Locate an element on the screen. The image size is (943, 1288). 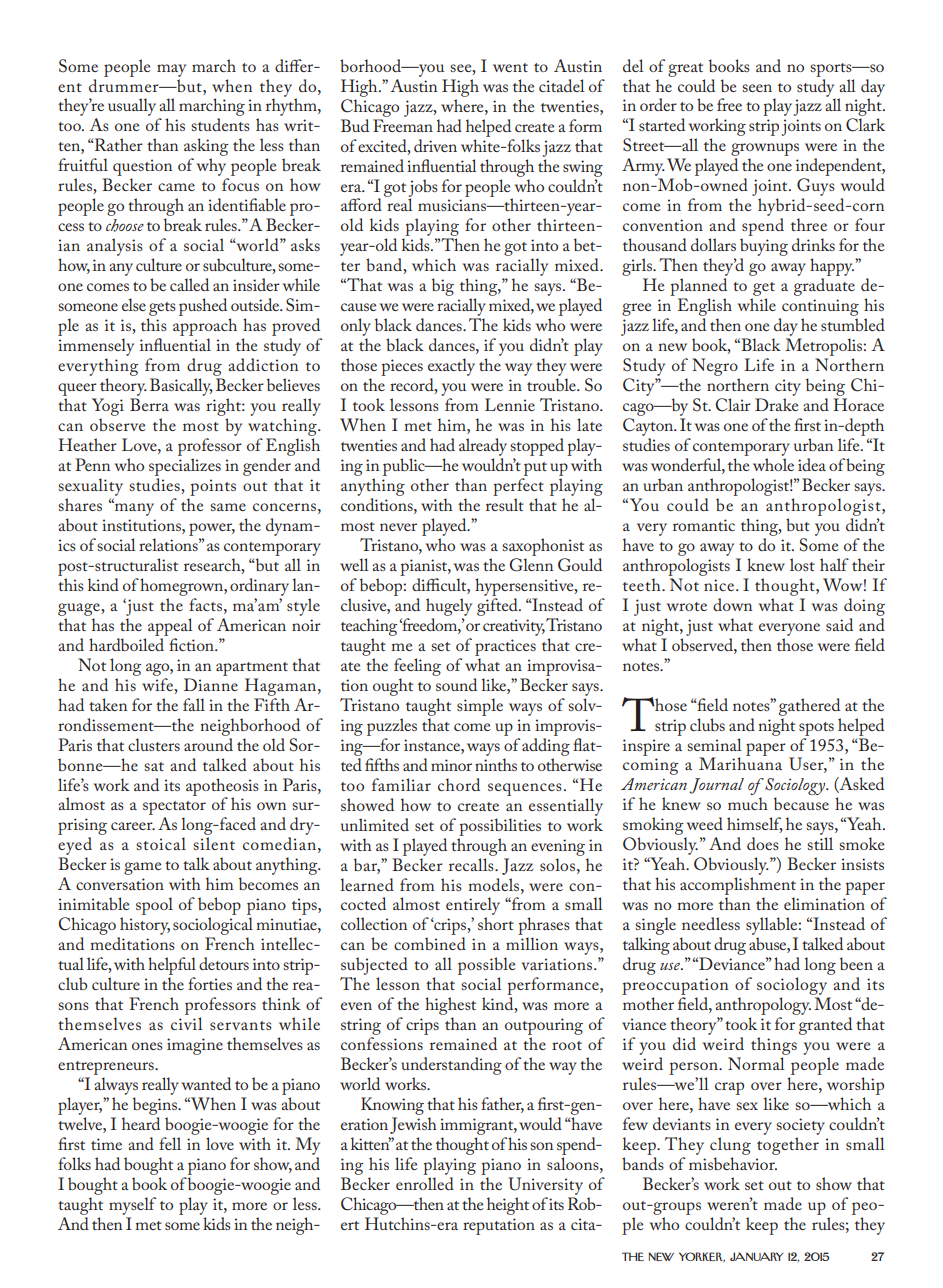
driven is located at coordinates (435, 145).
